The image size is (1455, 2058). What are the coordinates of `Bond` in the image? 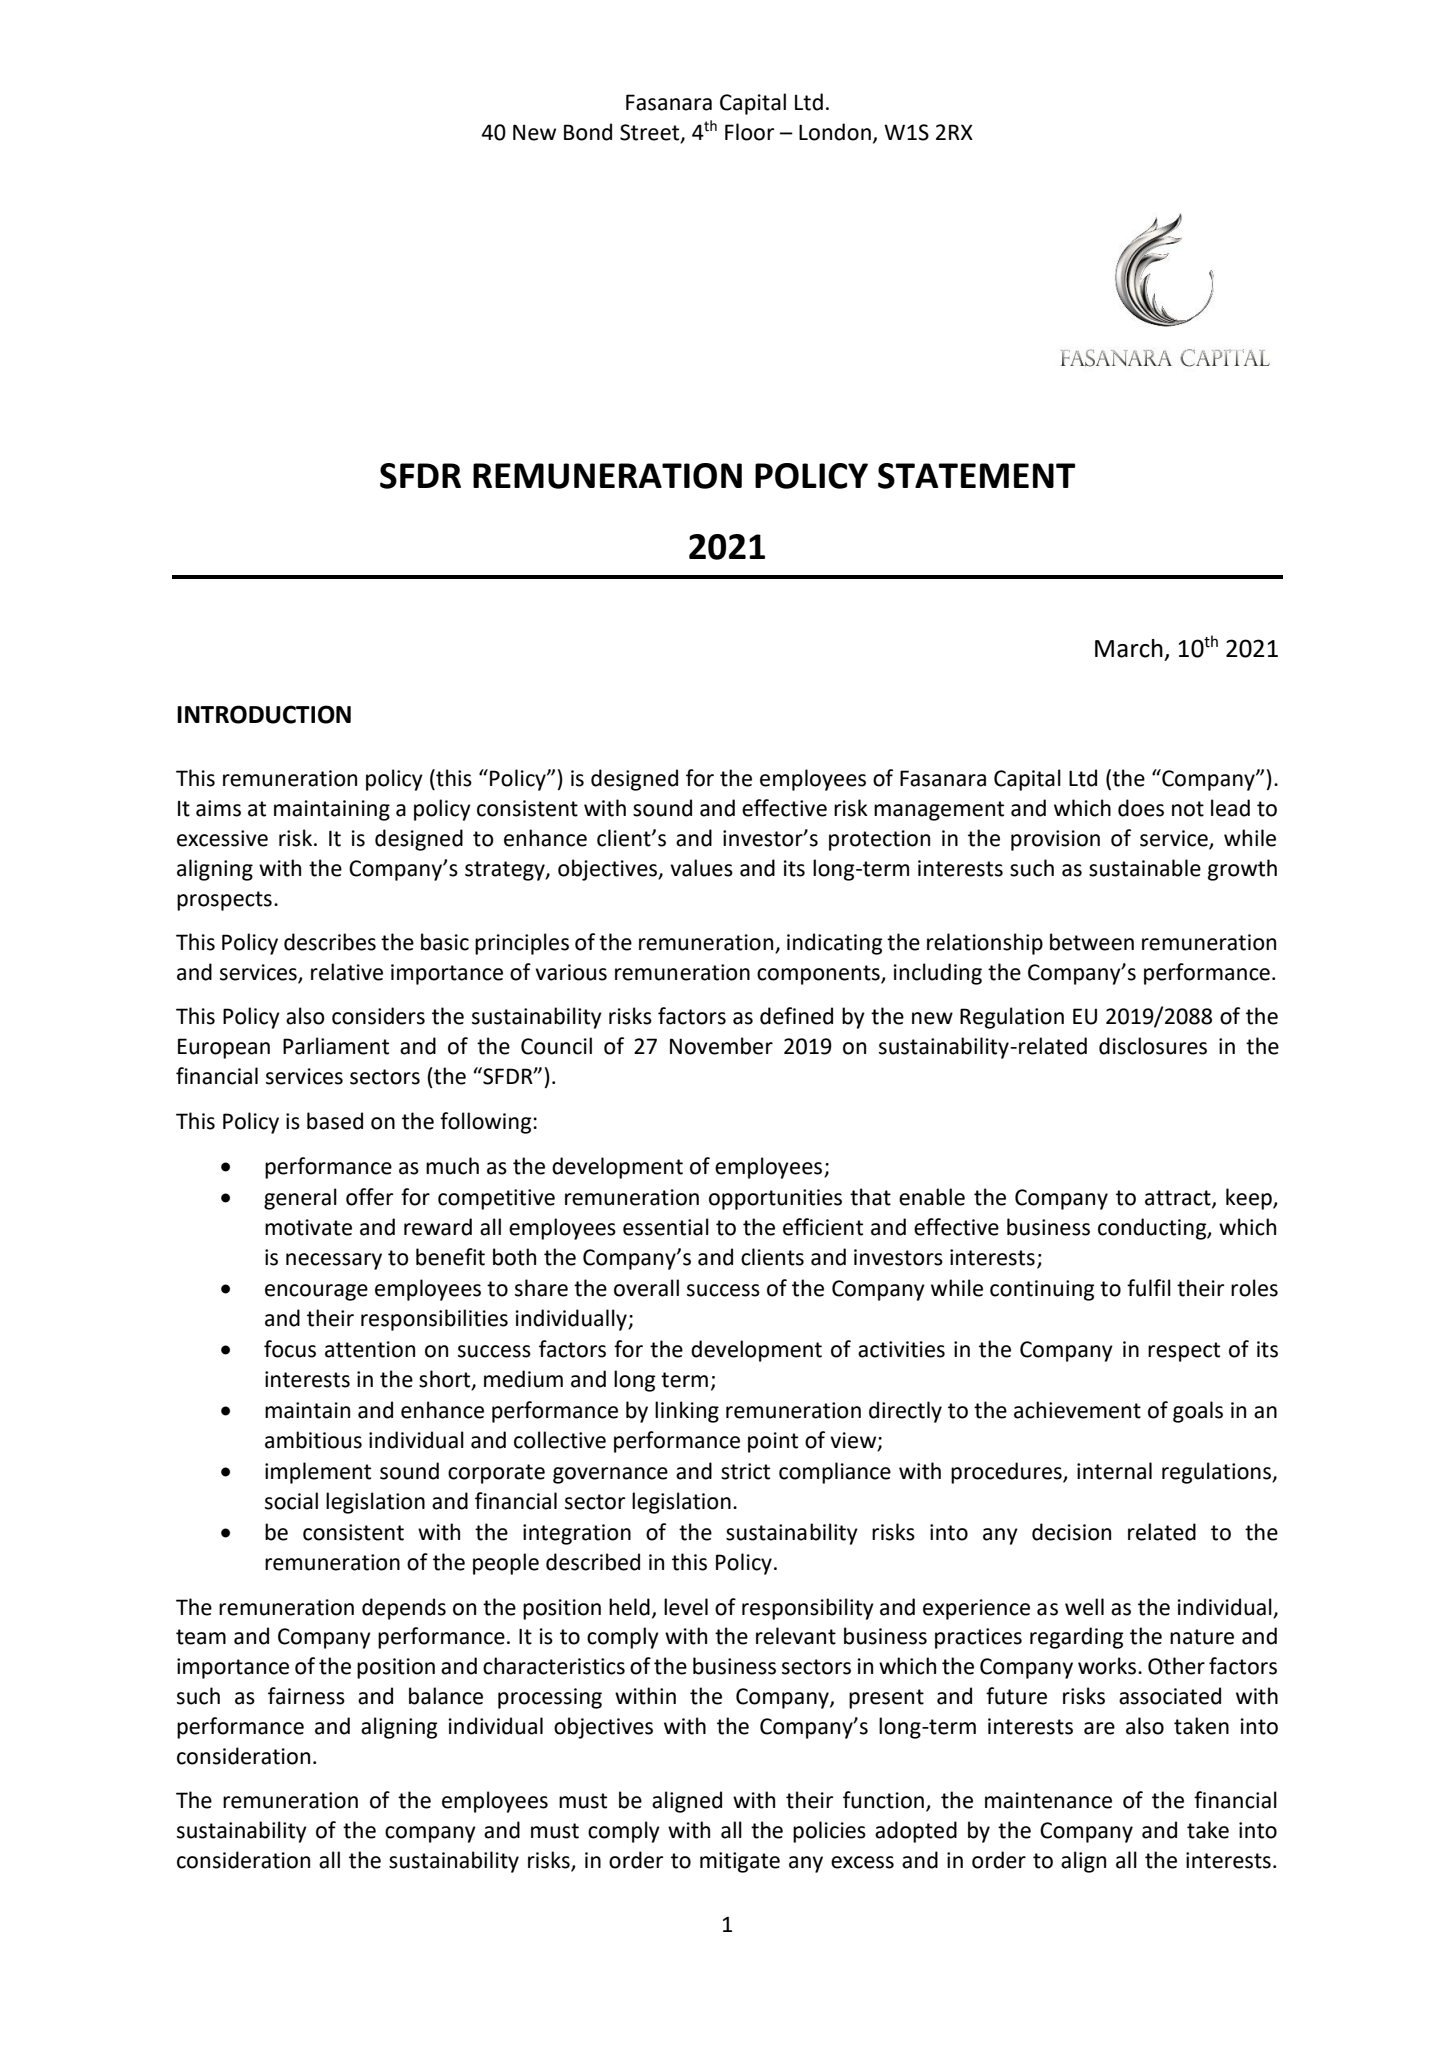 It's located at (588, 132).
